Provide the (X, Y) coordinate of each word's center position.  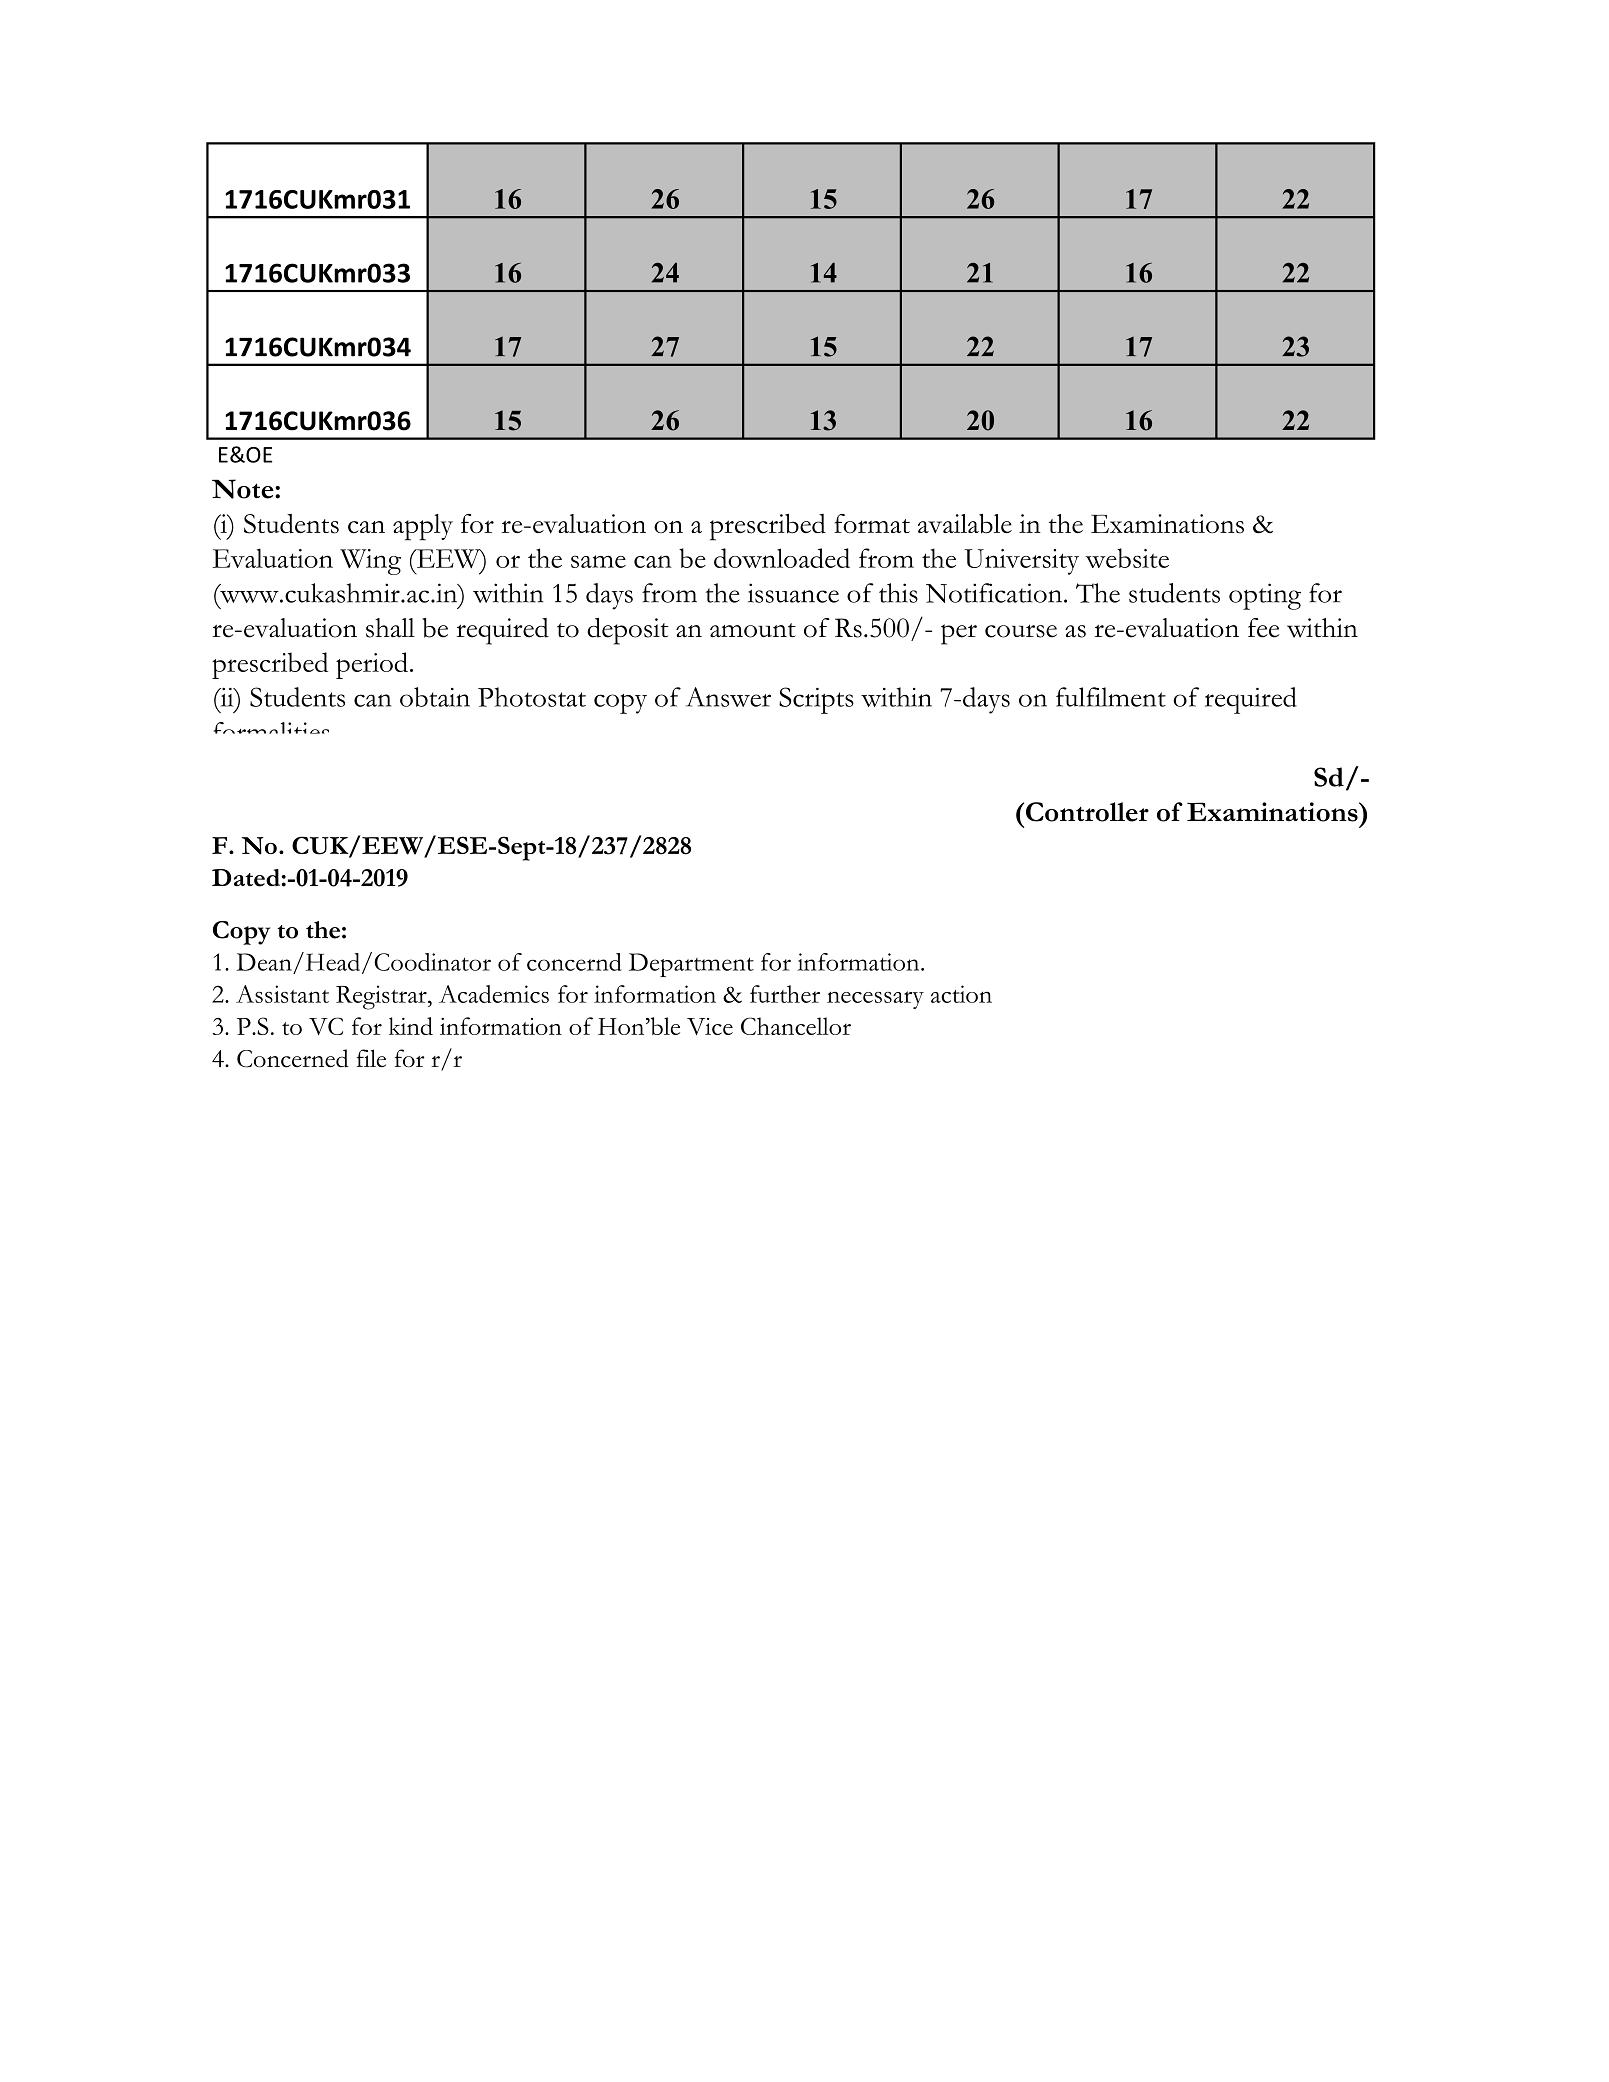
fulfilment (1111, 697)
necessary (875, 1000)
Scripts (816, 700)
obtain (435, 697)
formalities (271, 728)
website (1127, 558)
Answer (728, 697)
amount (753, 630)
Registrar (382, 997)
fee (1263, 628)
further (785, 994)
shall (390, 628)
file (371, 1058)
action (961, 994)
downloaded (782, 558)
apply (423, 527)
